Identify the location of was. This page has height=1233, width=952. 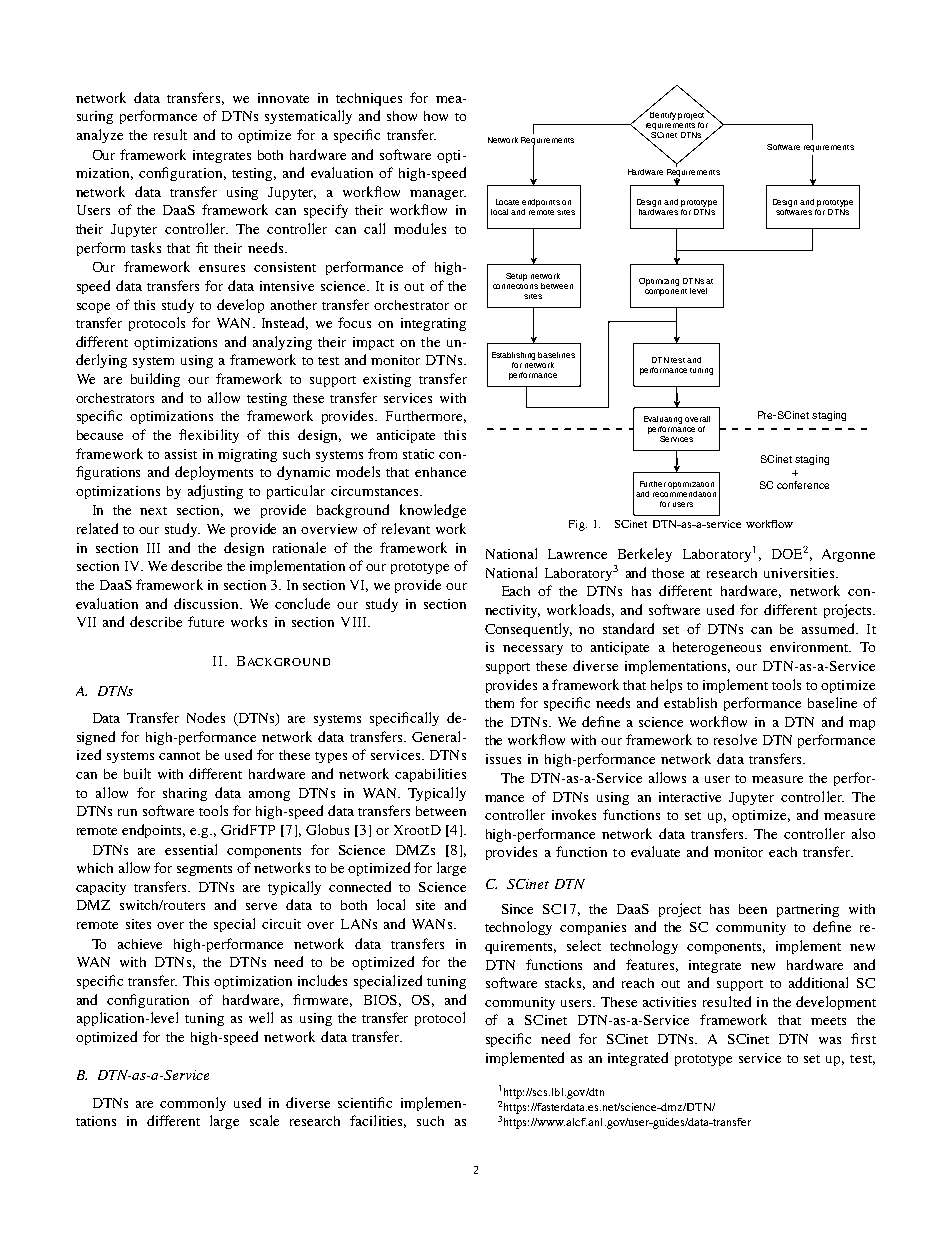
(830, 1040).
